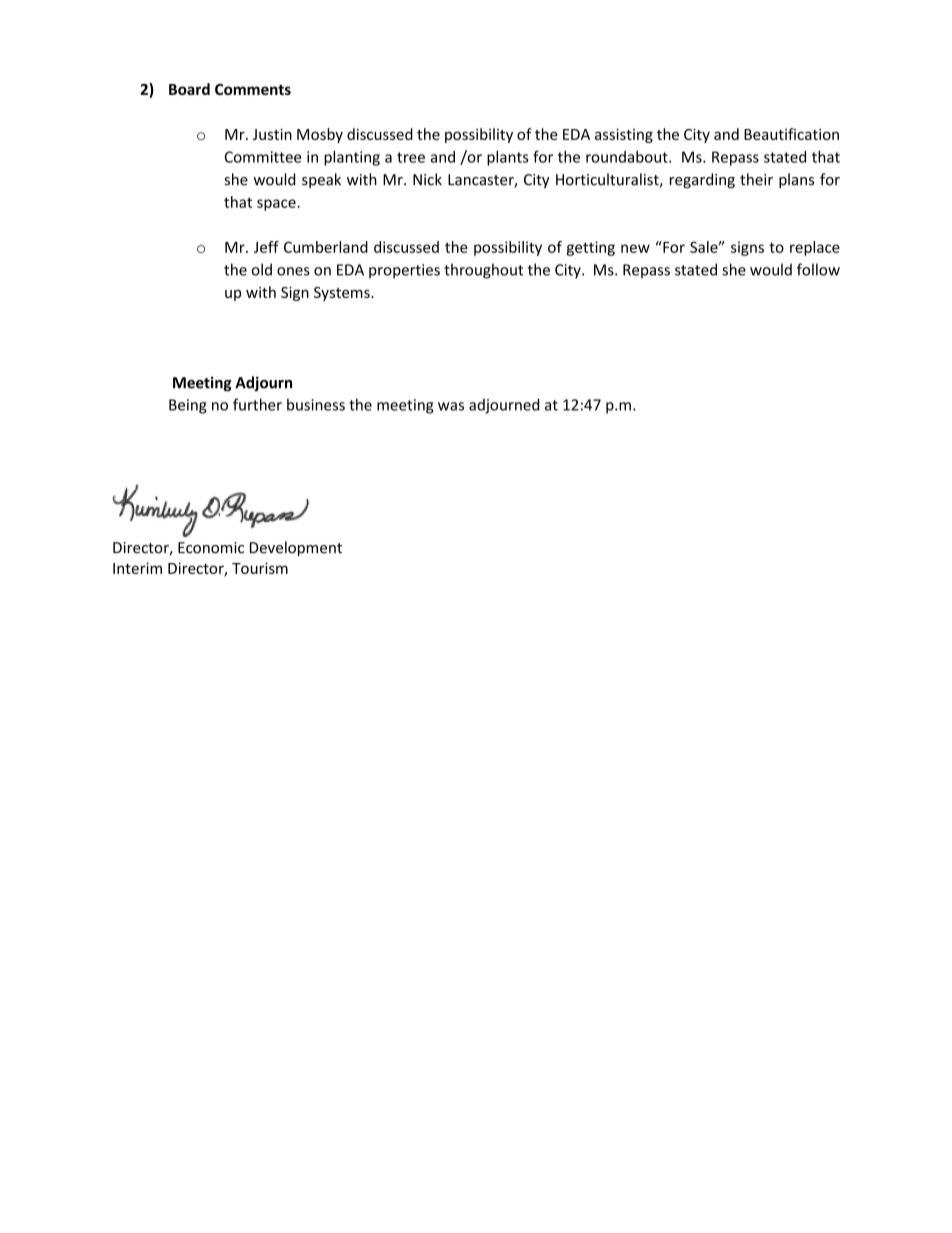 This screenshot has height=1233, width=952. What do you see at coordinates (188, 406) in the screenshot?
I see `Being` at bounding box center [188, 406].
